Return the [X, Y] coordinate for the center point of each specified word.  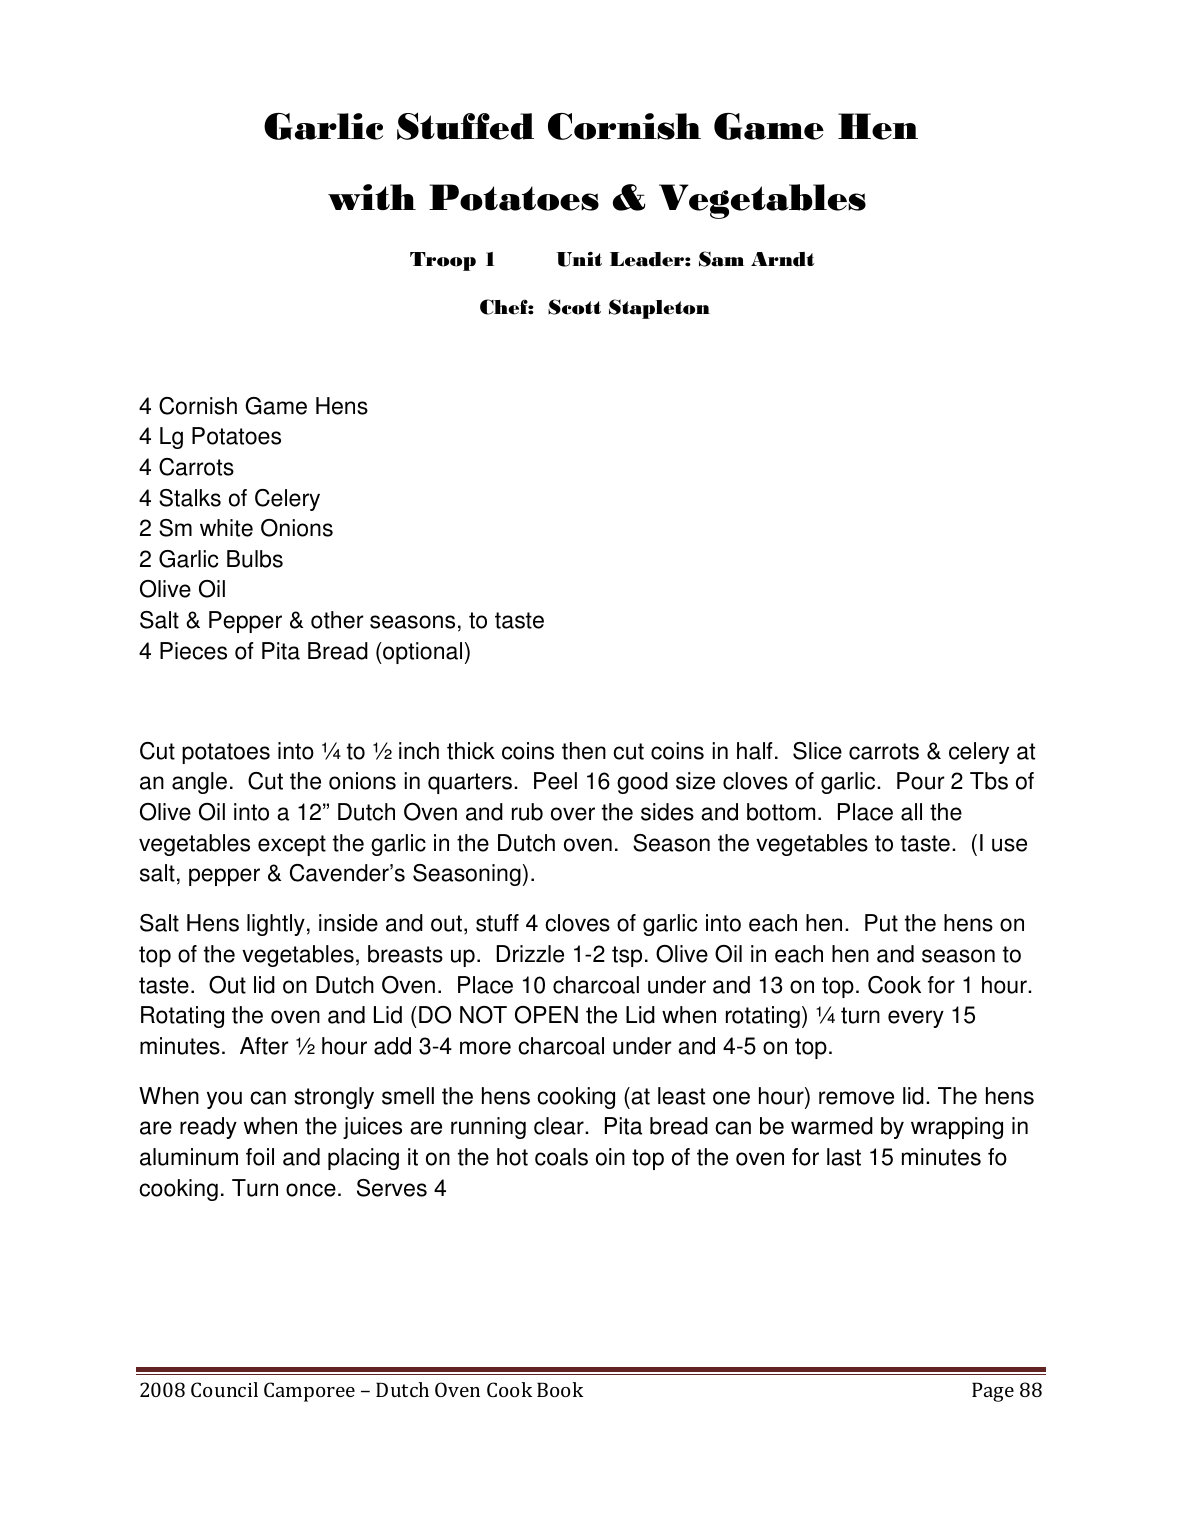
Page [993, 1392]
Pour [921, 781]
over [573, 814]
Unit [579, 259]
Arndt [783, 259]
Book [560, 1389]
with [372, 197]
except [292, 845]
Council [224, 1389]
